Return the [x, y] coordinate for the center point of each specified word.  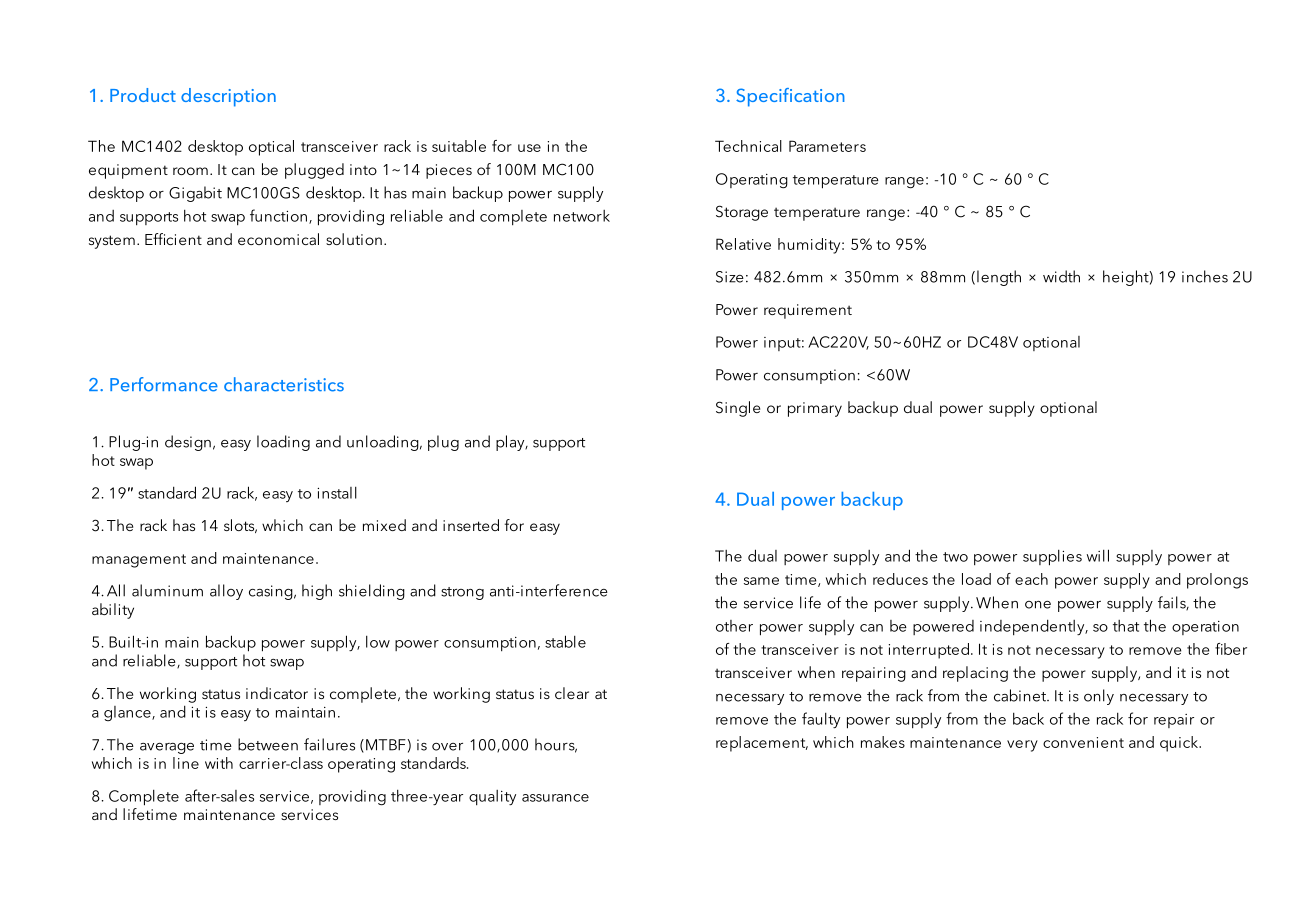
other [734, 626]
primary [815, 409]
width [1061, 276]
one [1038, 605]
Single [738, 409]
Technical [748, 146]
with [219, 763]
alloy [226, 592]
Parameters [827, 146]
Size [730, 277]
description [228, 97]
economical [278, 239]
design [188, 443]
